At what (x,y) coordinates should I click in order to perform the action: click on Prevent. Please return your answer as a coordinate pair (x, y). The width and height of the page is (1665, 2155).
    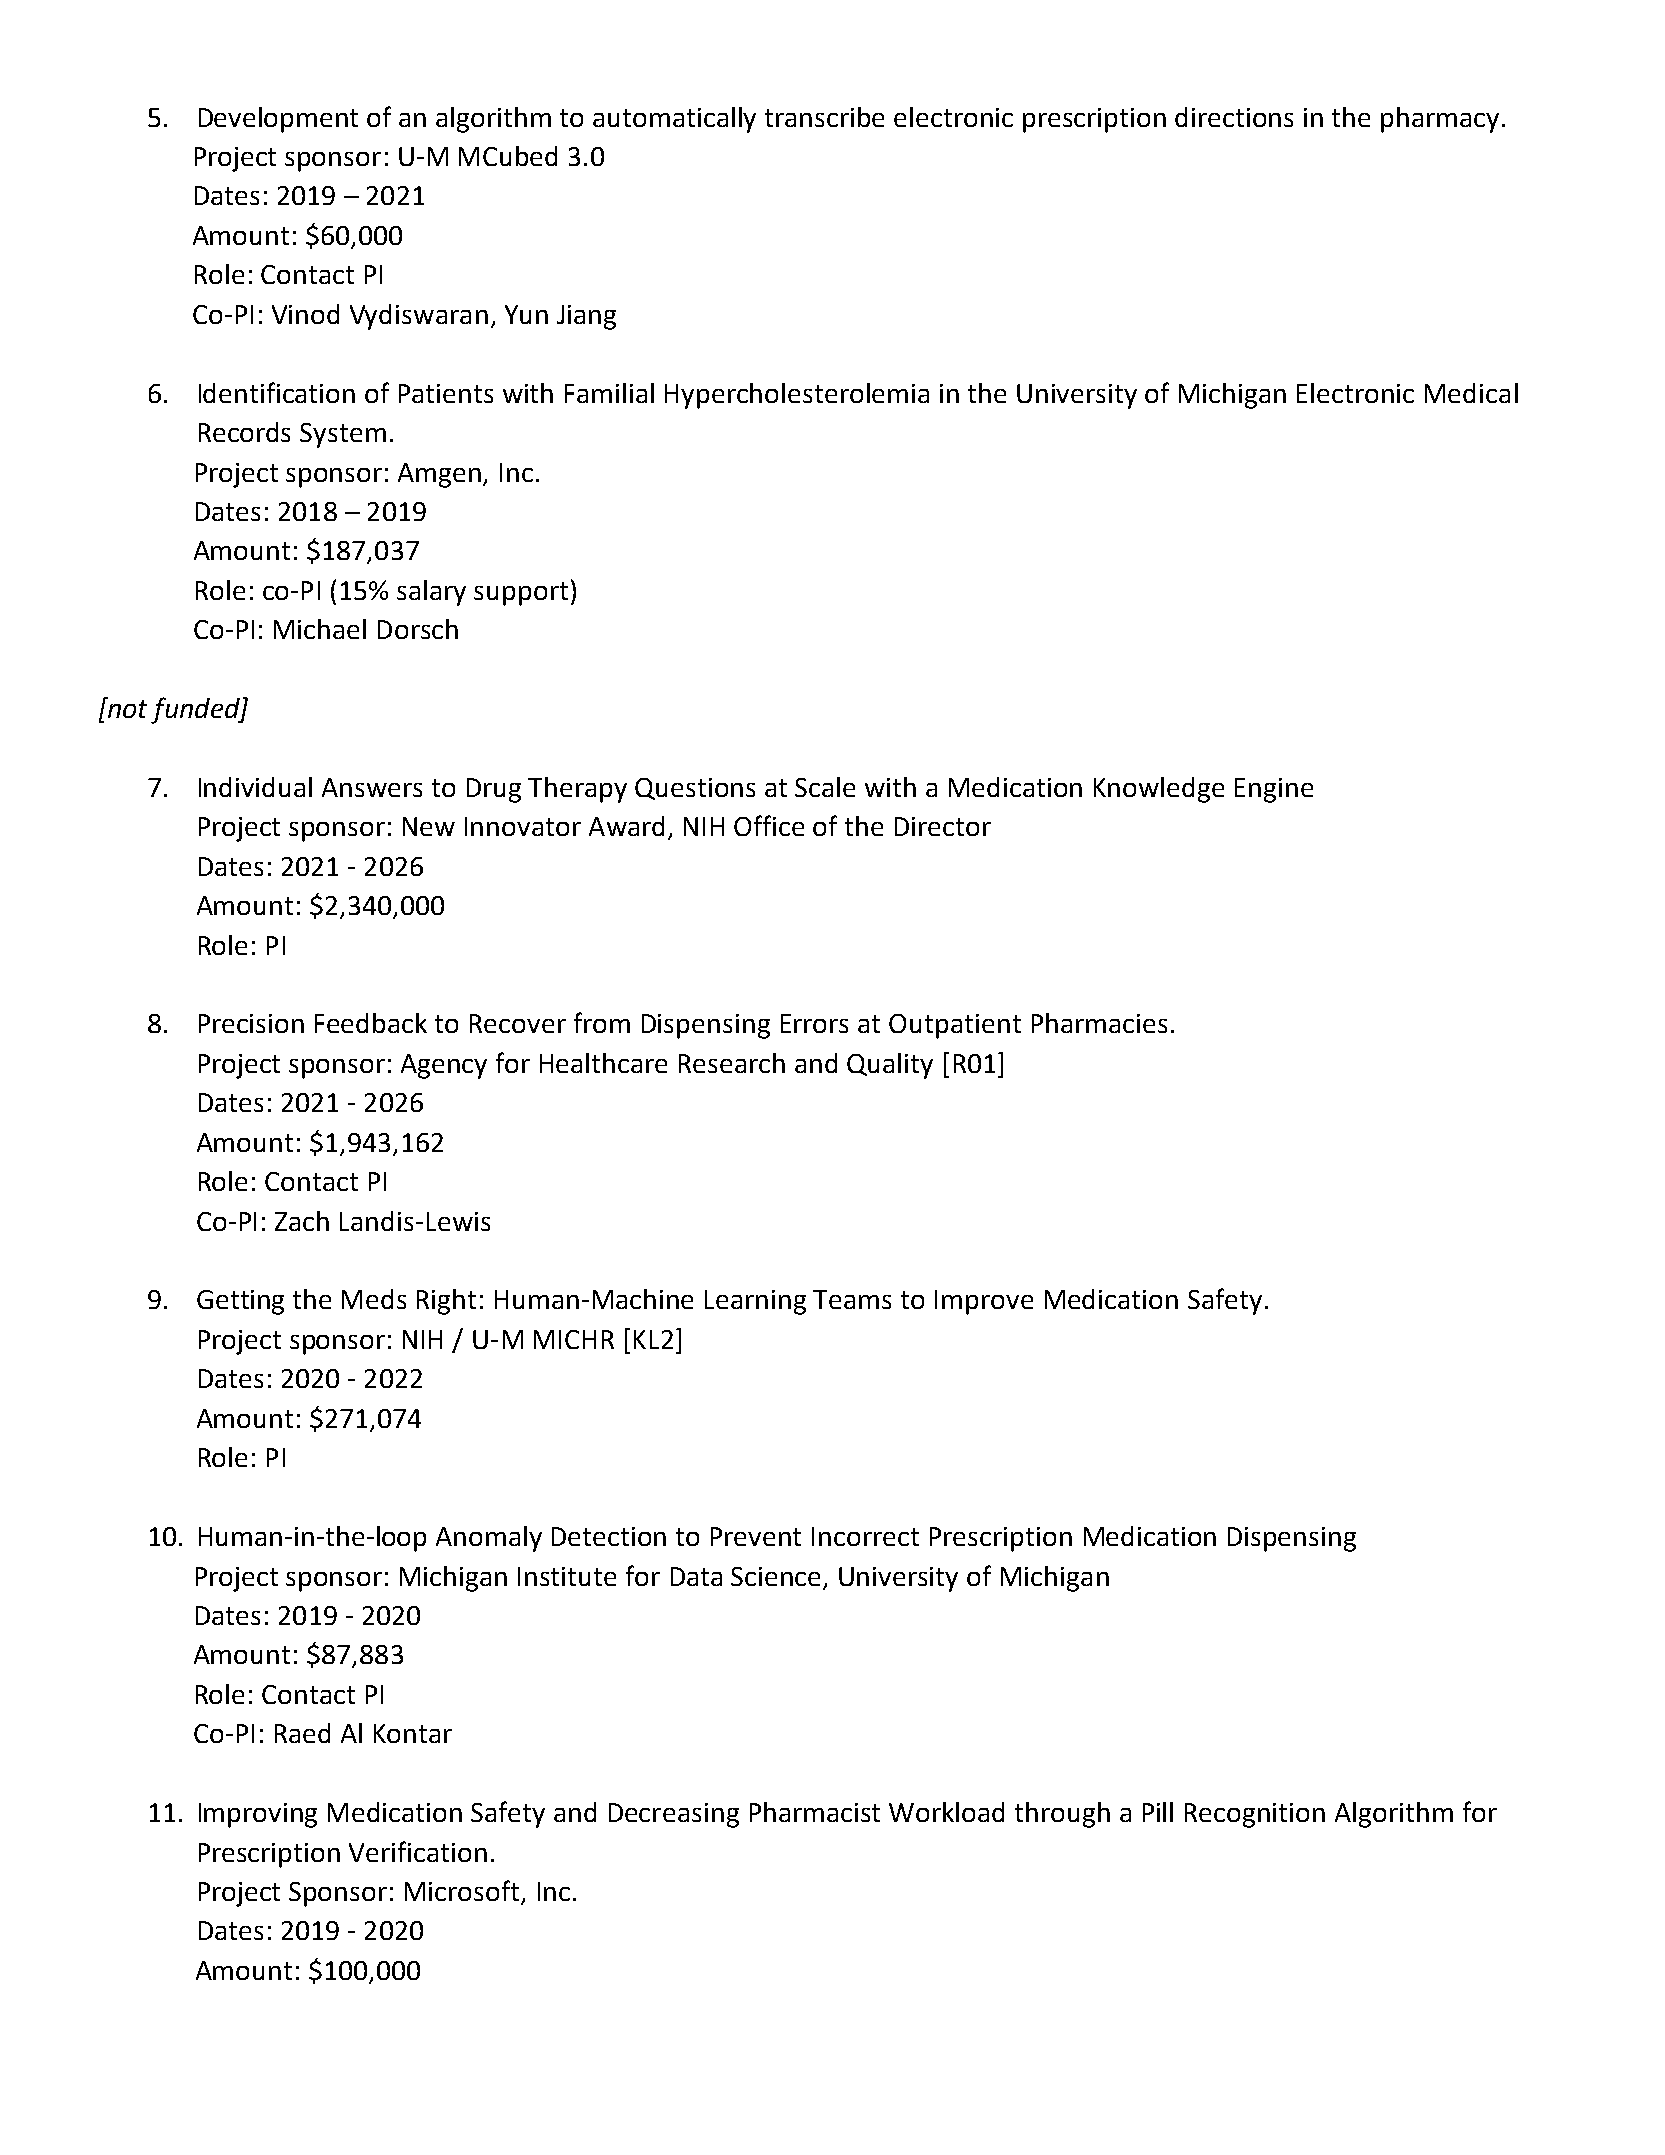
    Looking at the image, I should click on (756, 1536).
